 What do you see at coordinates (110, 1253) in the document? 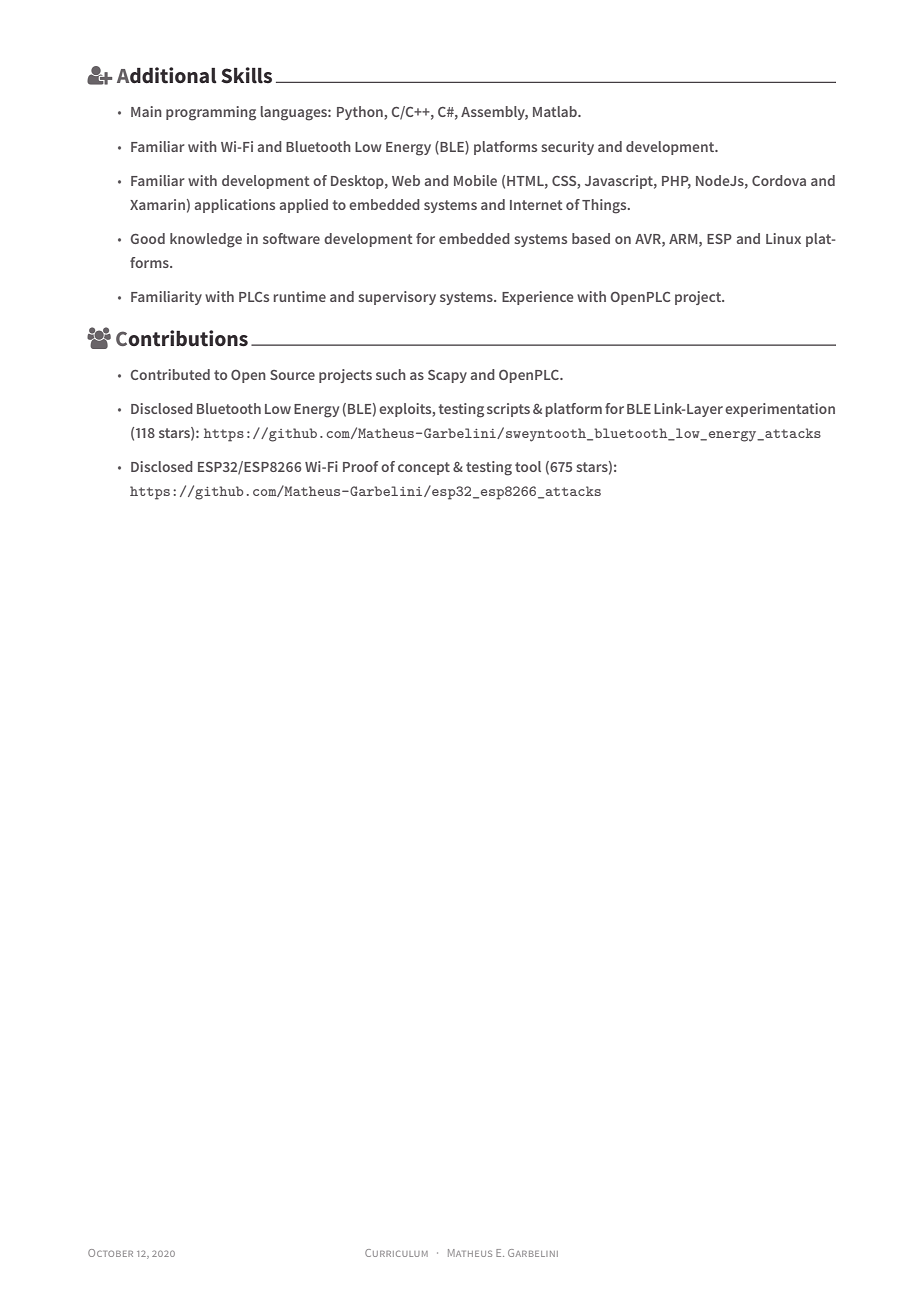
I see `OCTOBER` at bounding box center [110, 1253].
